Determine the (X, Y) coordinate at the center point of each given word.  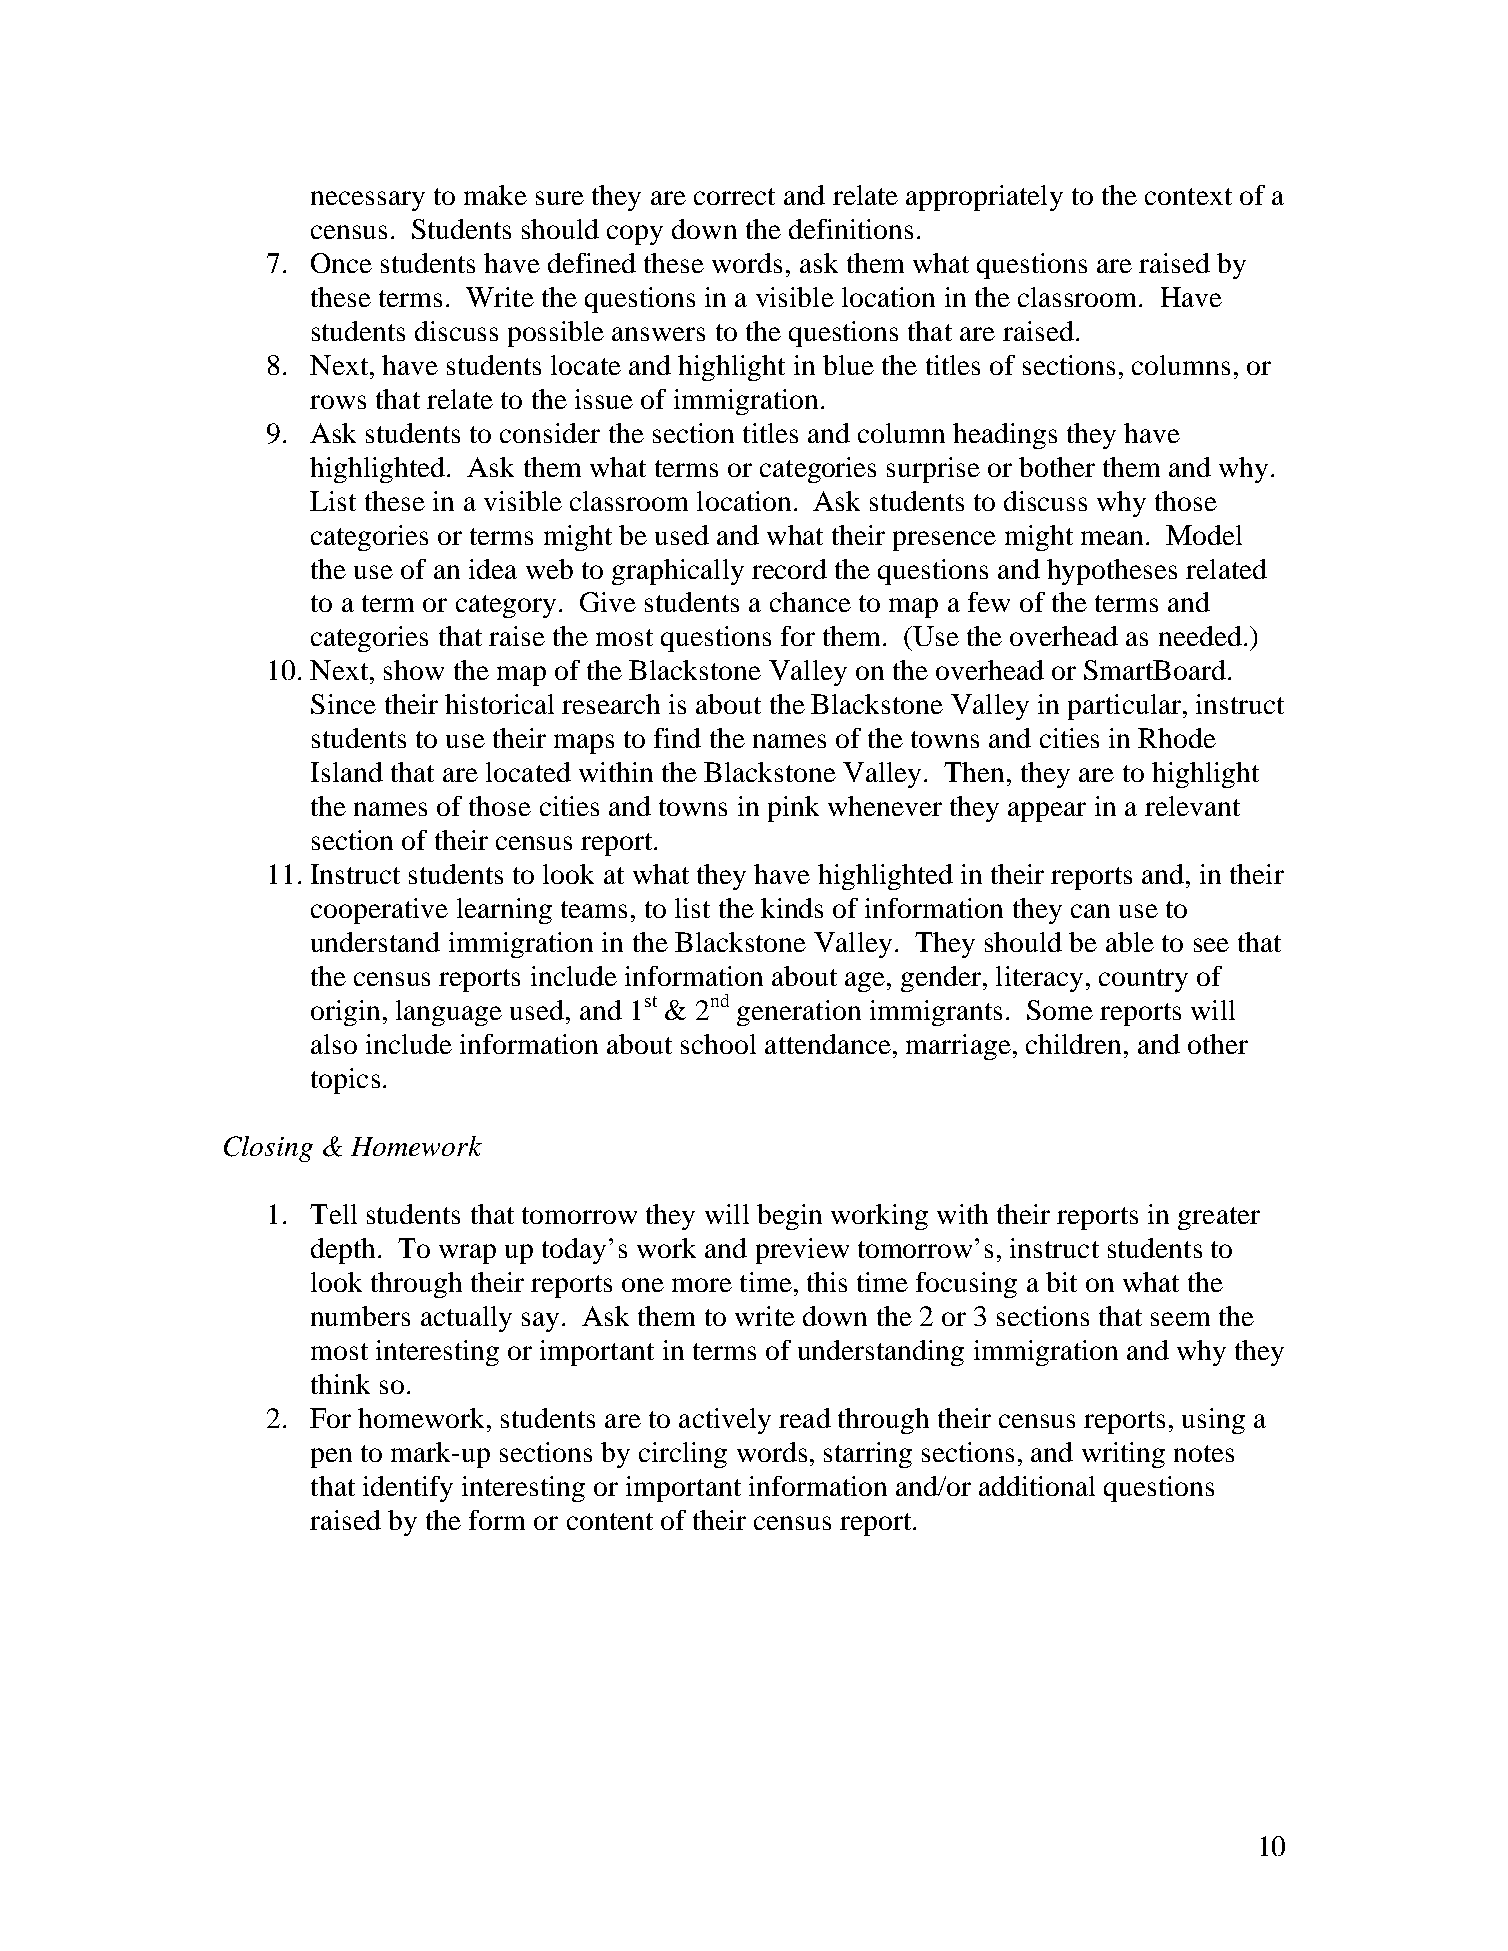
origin (345, 1013)
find (677, 738)
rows (338, 402)
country (1143, 980)
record (789, 569)
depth (343, 1251)
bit (1061, 1282)
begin (789, 1217)
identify (408, 1489)
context (1188, 196)
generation (799, 1013)
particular (1124, 707)
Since (343, 704)
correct (734, 196)
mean (1112, 538)
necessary (368, 201)
